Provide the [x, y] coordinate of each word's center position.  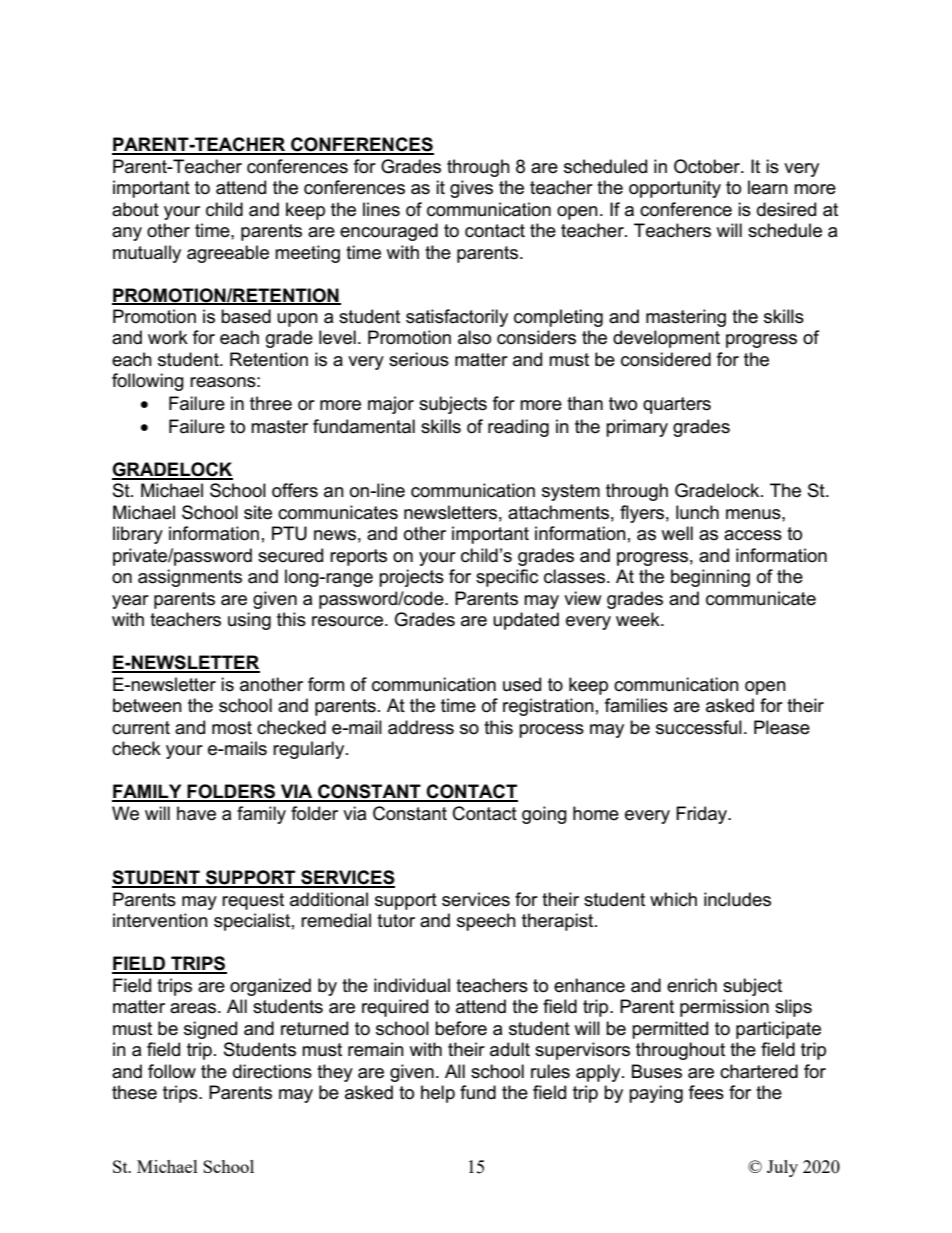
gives [471, 189]
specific [507, 578]
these [134, 1092]
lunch [697, 512]
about [135, 209]
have [196, 813]
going [544, 815]
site [258, 512]
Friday [703, 815]
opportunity [675, 189]
